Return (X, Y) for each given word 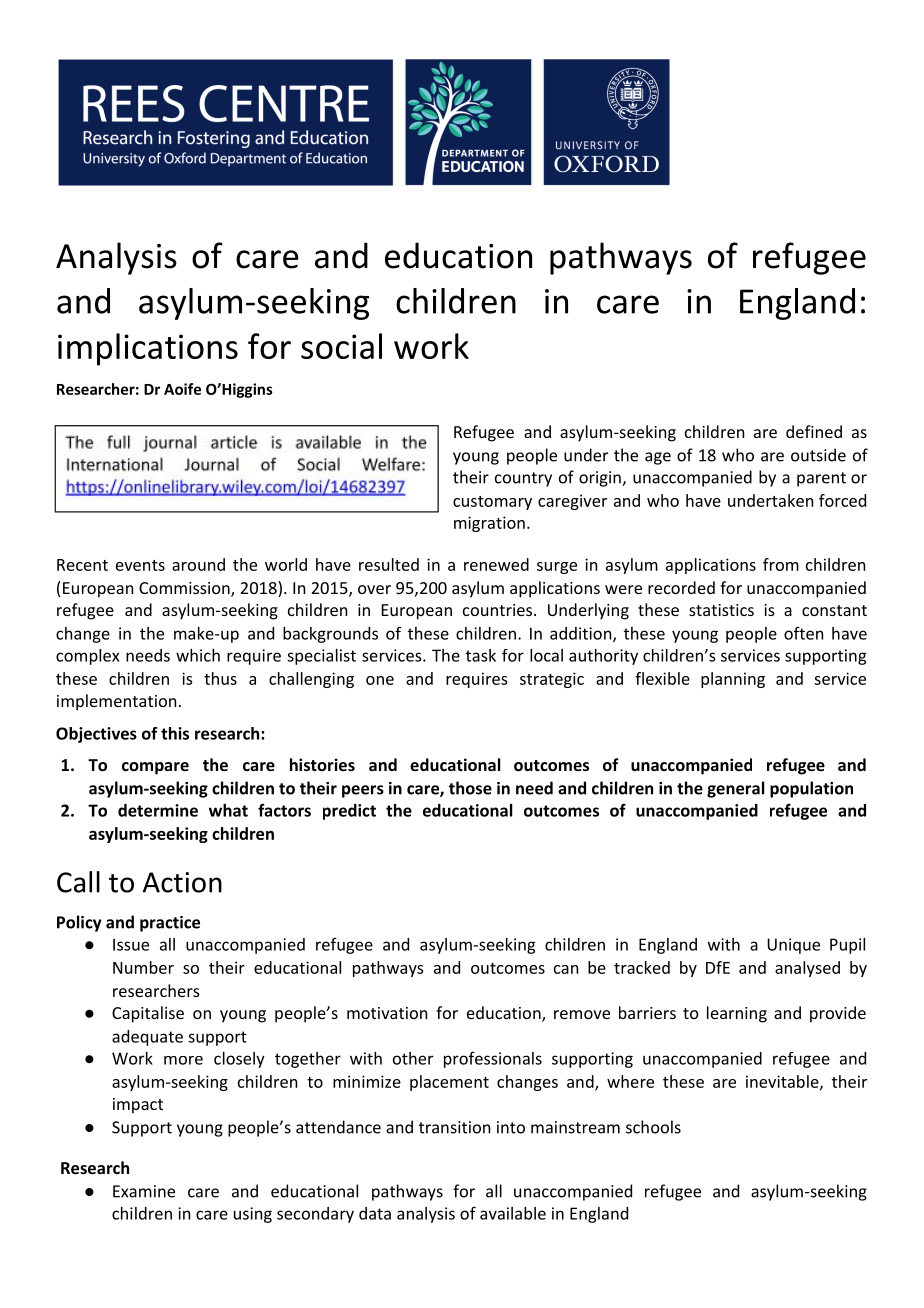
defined (814, 431)
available (513, 1213)
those (470, 788)
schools (653, 1127)
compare (155, 768)
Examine (144, 1191)
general (735, 789)
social (341, 346)
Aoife (182, 389)
